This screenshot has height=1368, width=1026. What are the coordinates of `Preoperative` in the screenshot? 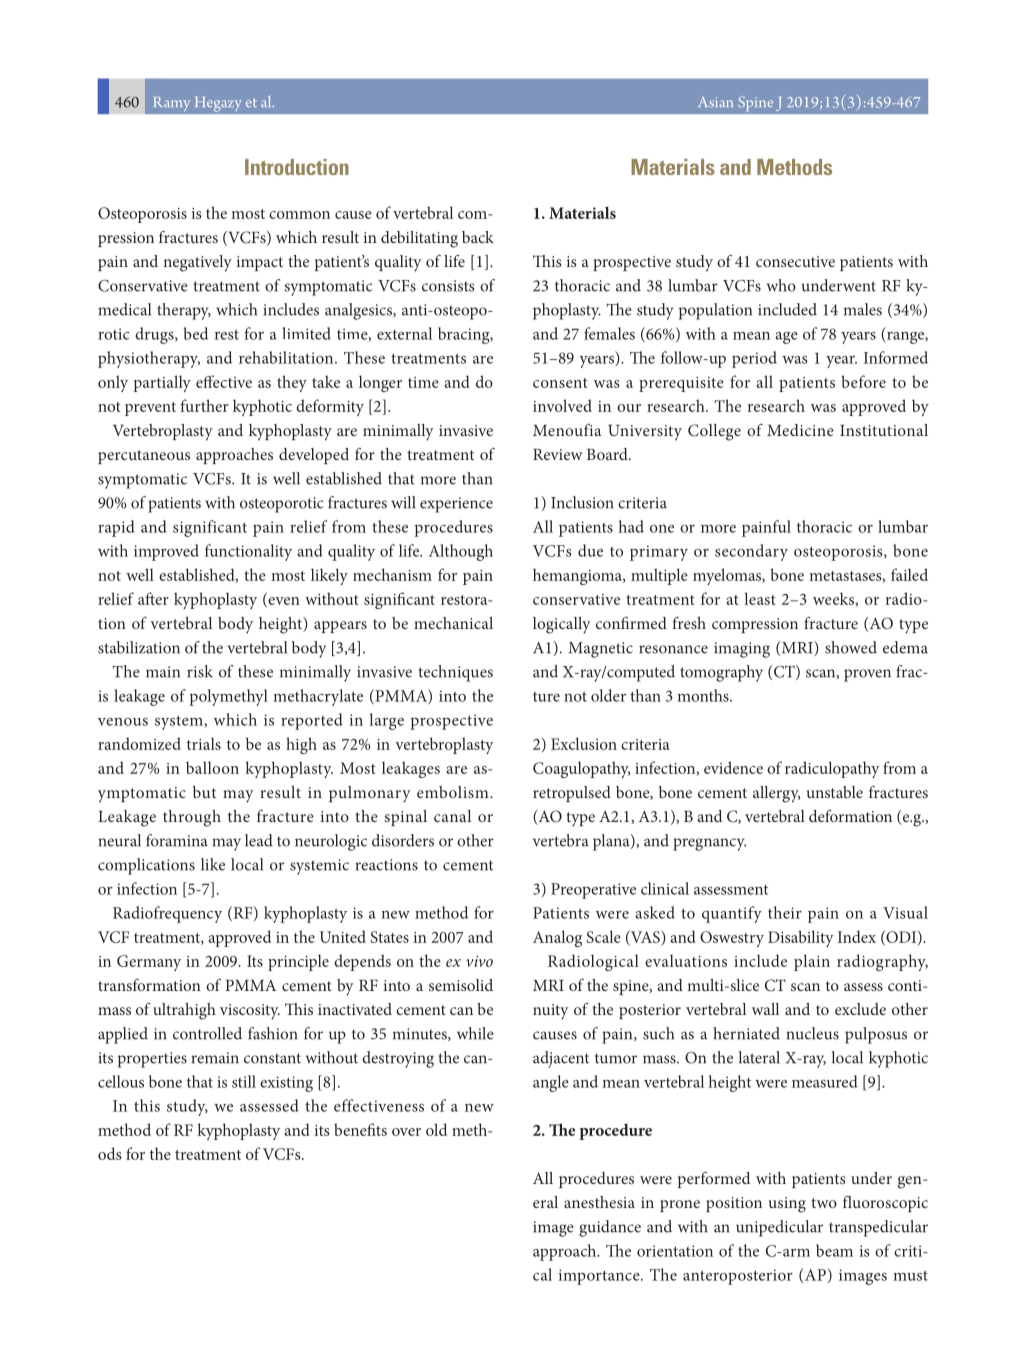 It's located at (593, 891).
